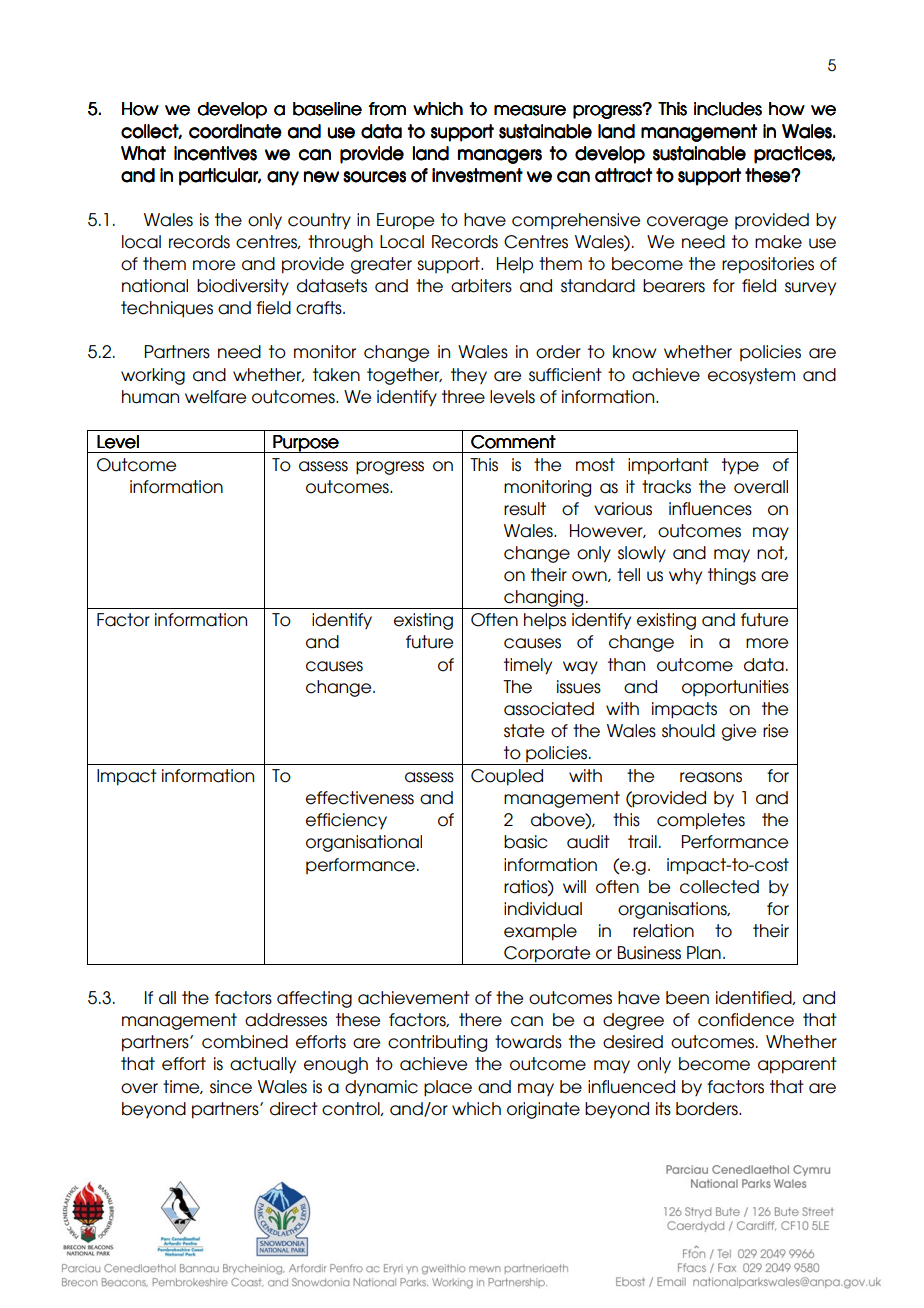 The image size is (924, 1308). I want to click on three, so click(463, 397).
